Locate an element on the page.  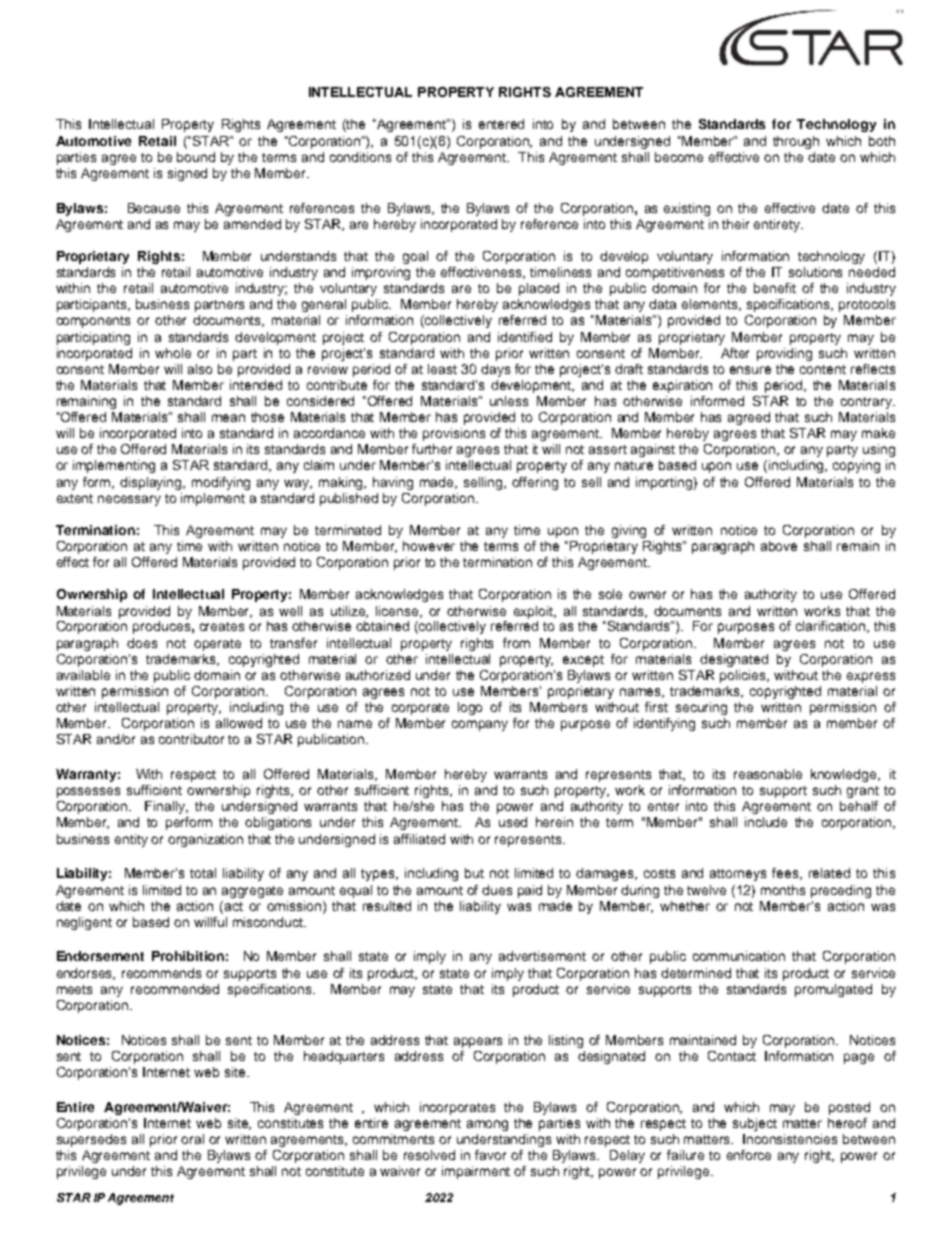
above is located at coordinates (779, 546).
